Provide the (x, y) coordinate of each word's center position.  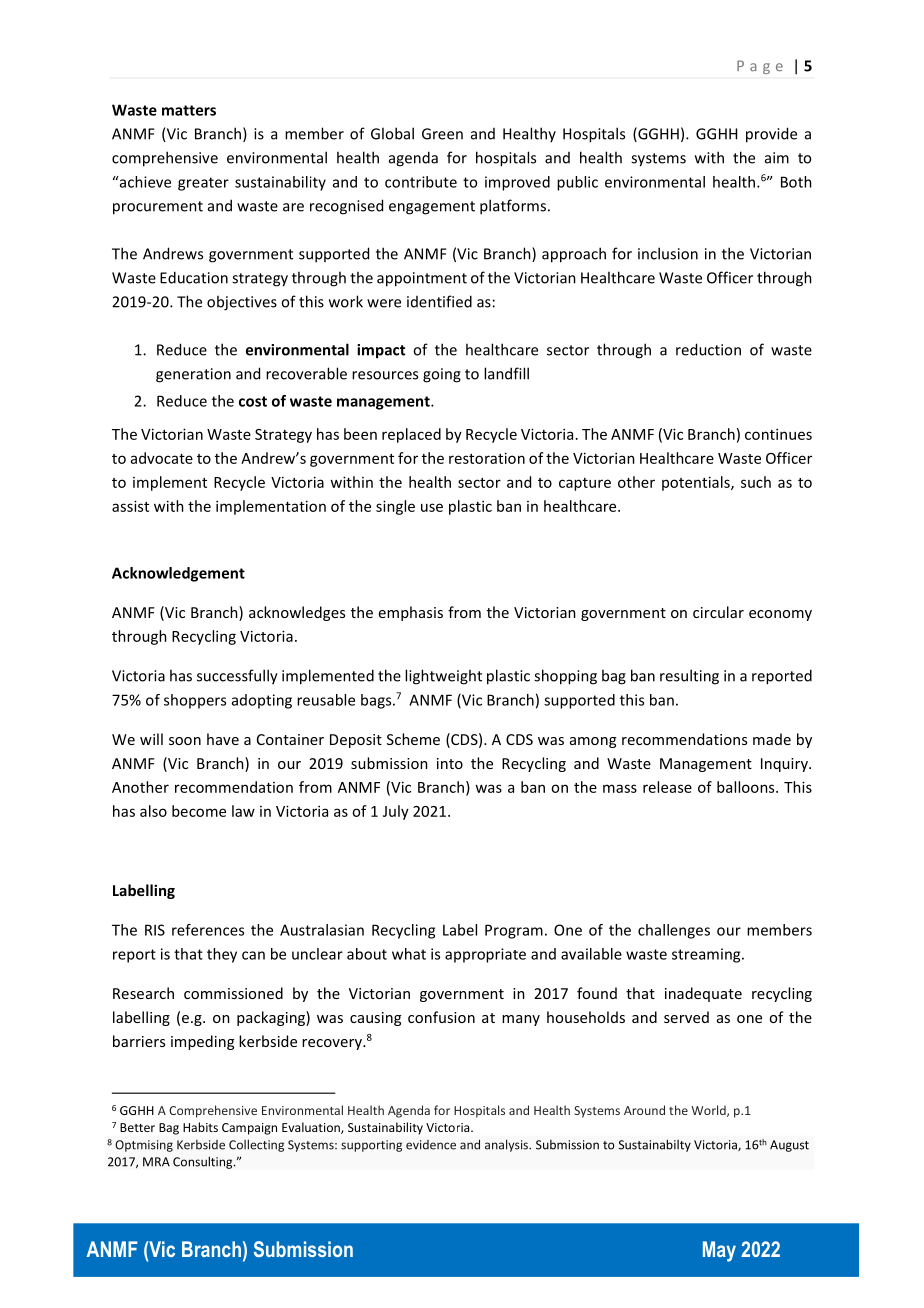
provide (771, 135)
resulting (689, 677)
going (442, 375)
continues (778, 434)
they (222, 955)
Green (442, 134)
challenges (674, 931)
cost (253, 401)
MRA (156, 1162)
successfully (237, 677)
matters (189, 110)
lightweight (443, 677)
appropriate (485, 955)
